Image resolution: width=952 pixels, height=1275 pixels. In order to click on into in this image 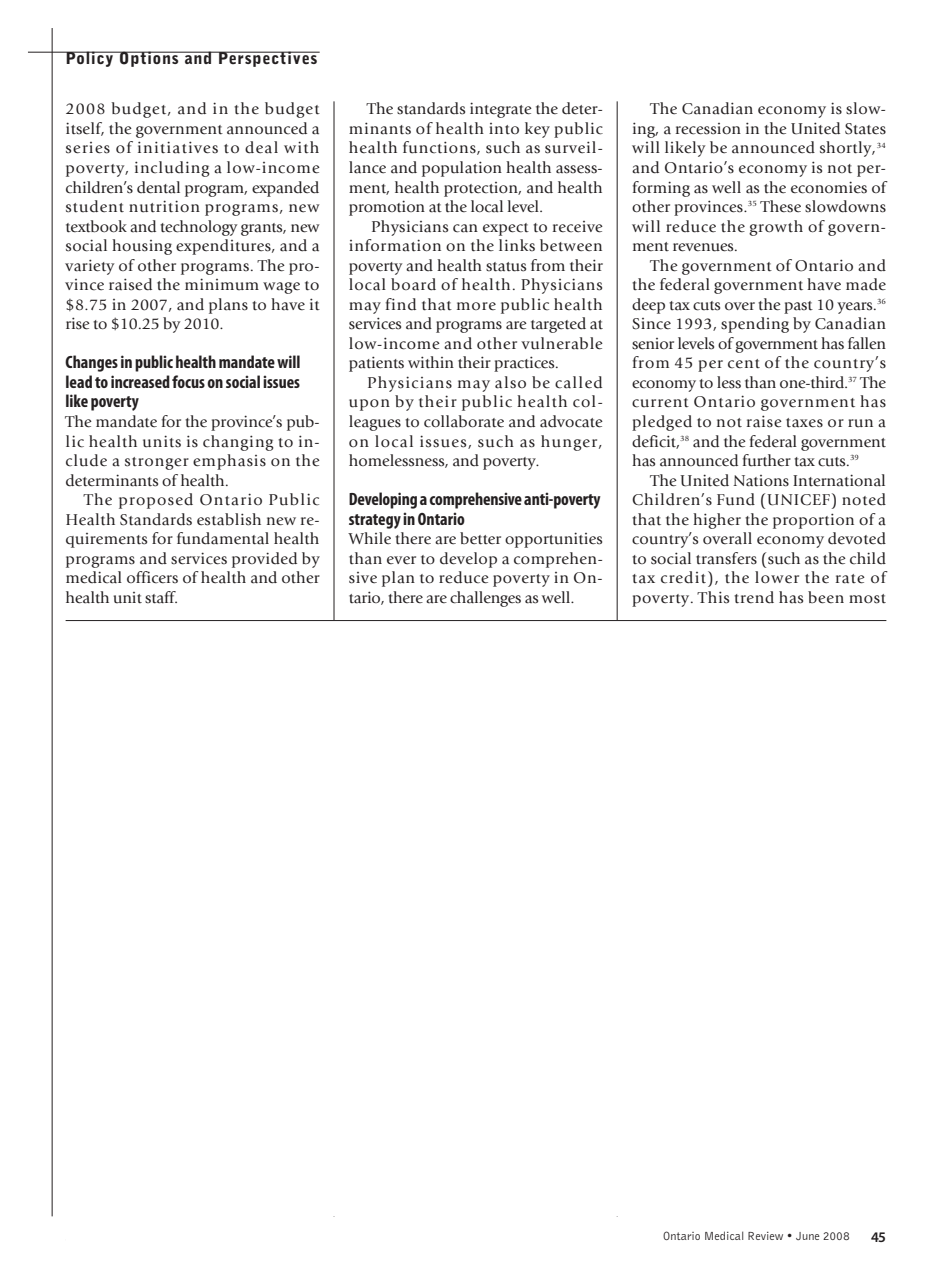, I will do `click(504, 128)`.
